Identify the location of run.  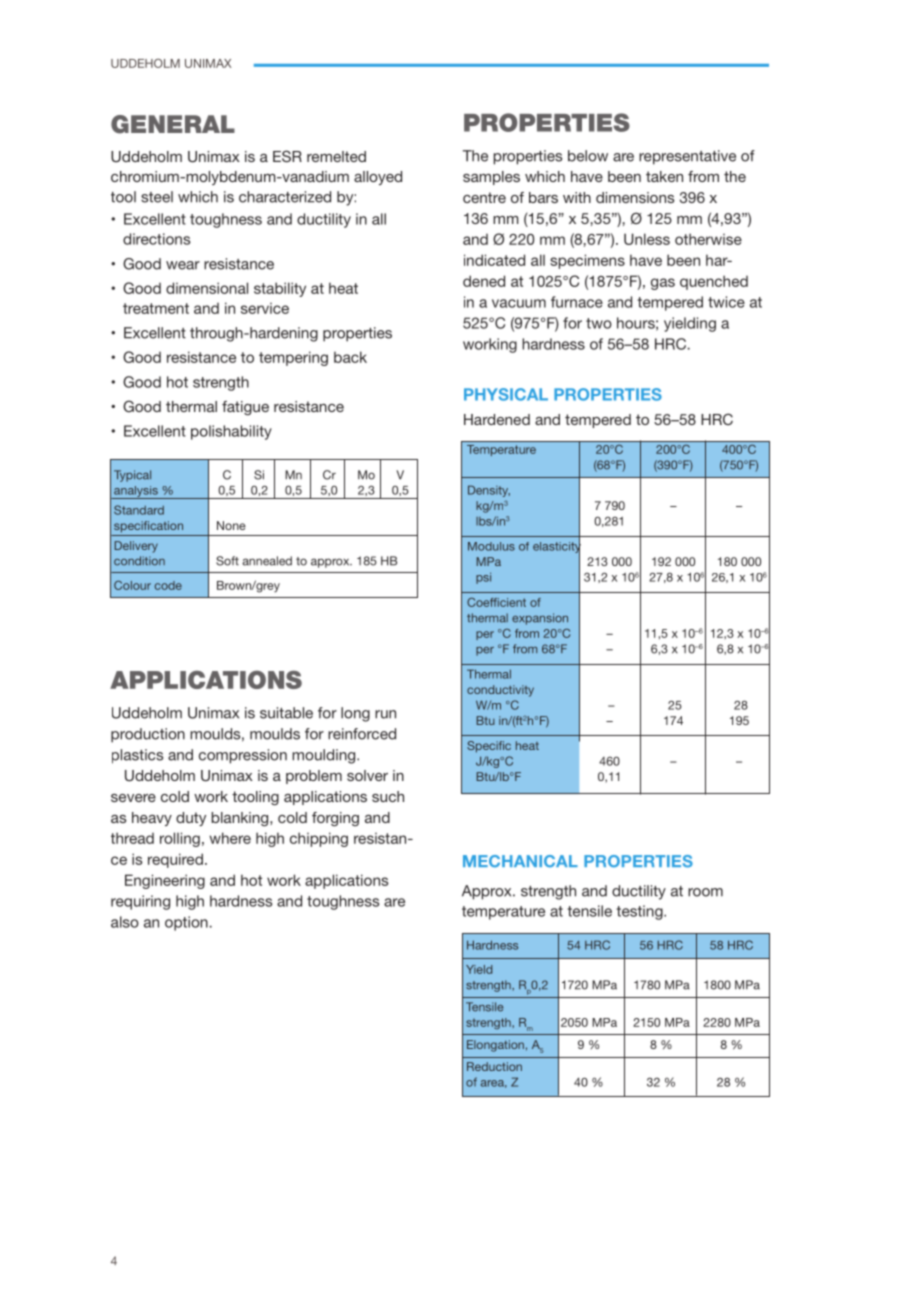
(385, 714).
